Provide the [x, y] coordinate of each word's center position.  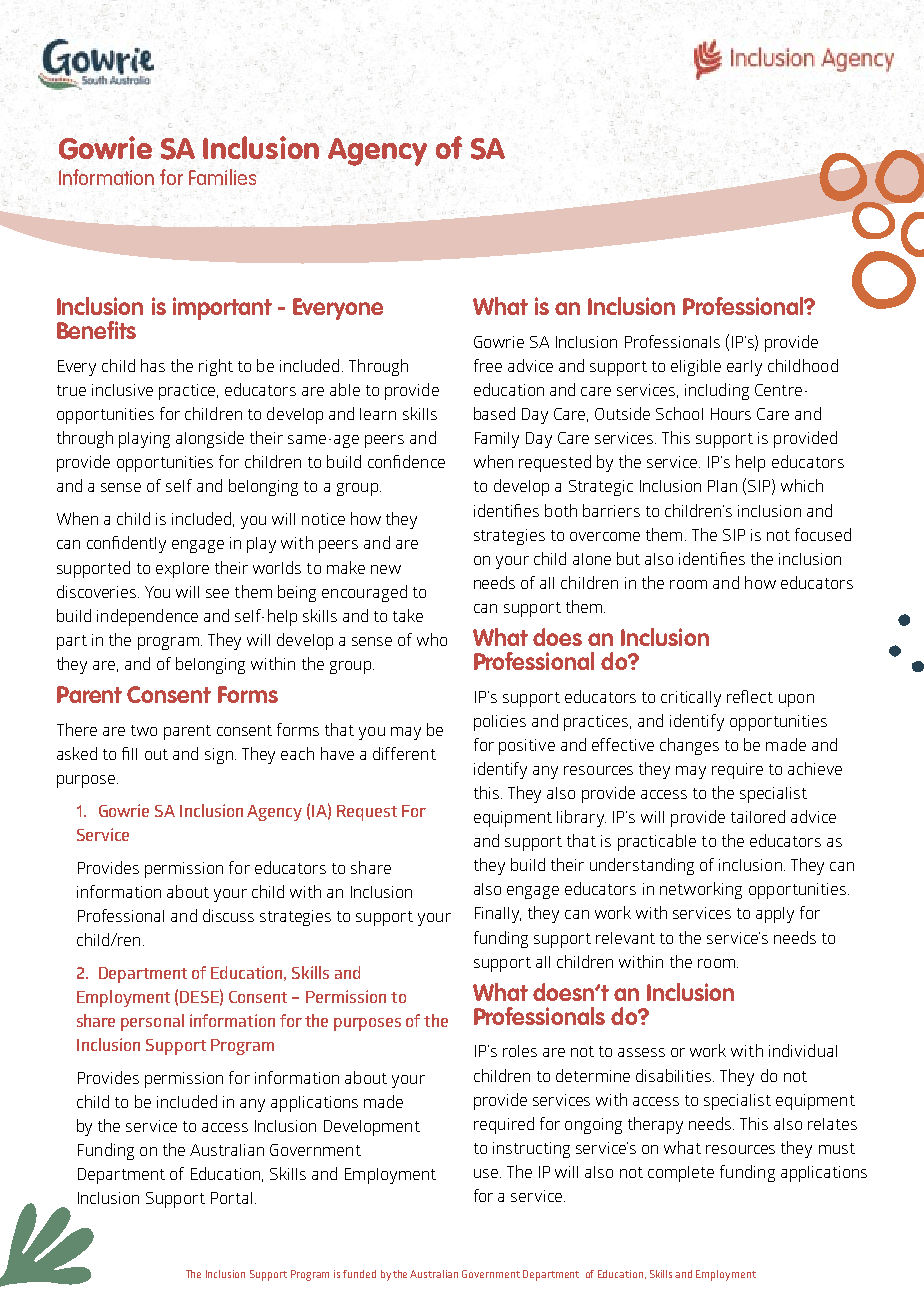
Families [222, 177]
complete [681, 1174]
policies [500, 723]
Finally [498, 915]
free [488, 365]
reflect [750, 696]
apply [775, 915]
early [744, 368]
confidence [406, 461]
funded [359, 1274]
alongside [210, 439]
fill [129, 753]
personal [152, 1022]
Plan [722, 486]
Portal [231, 1198]
